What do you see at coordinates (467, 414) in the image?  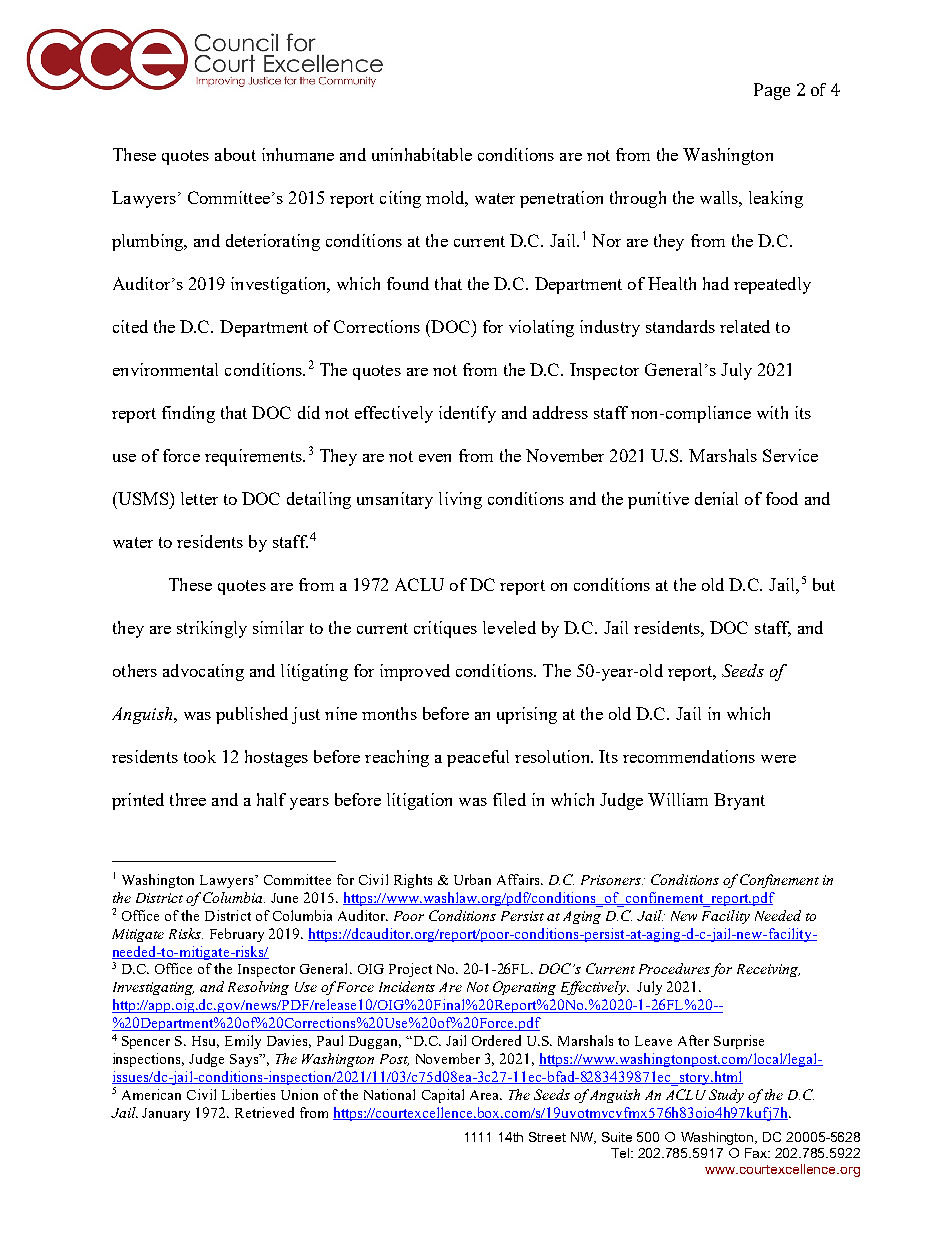 I see `identify` at bounding box center [467, 414].
